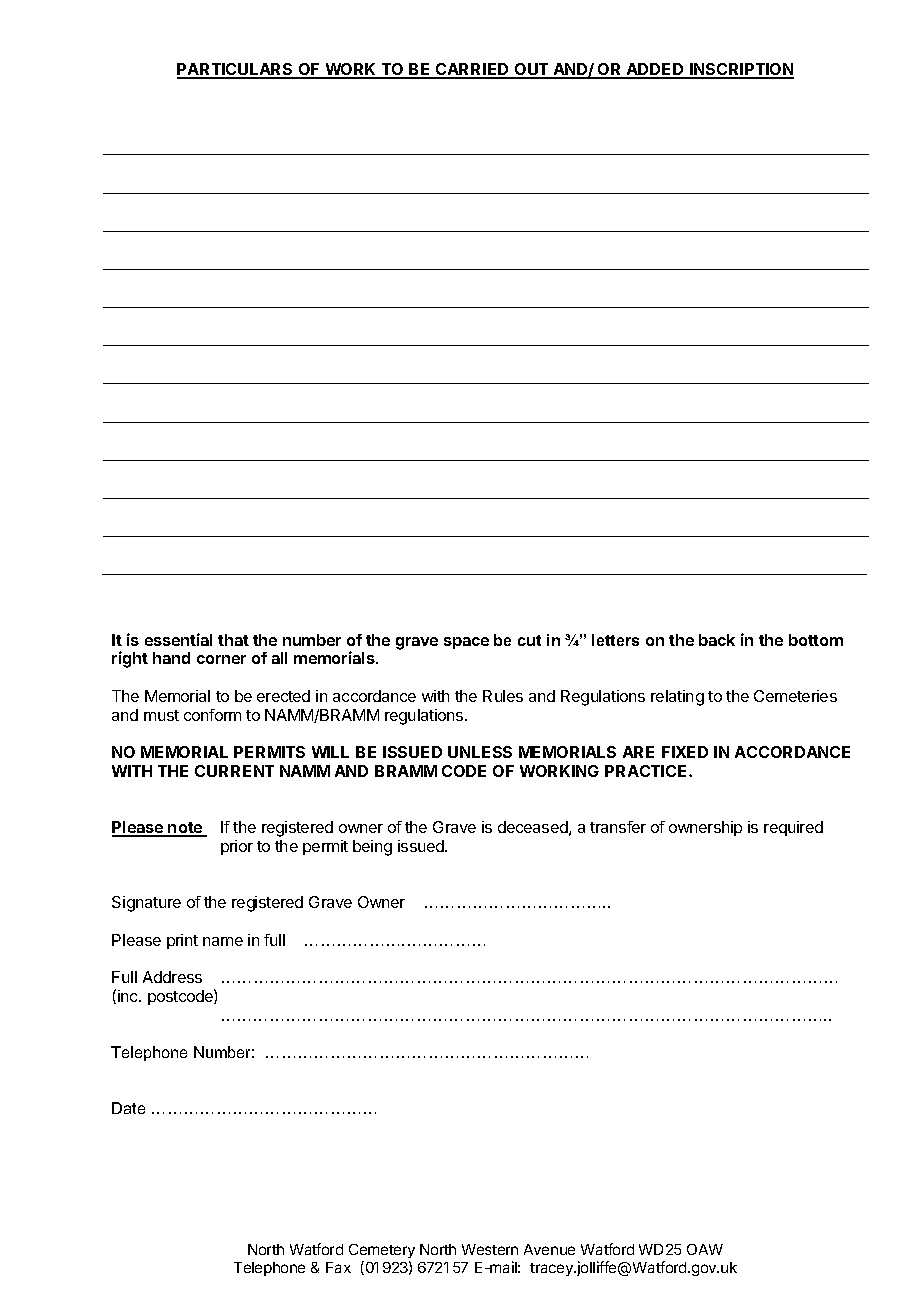 The width and height of the document is (924, 1307). Describe the element at coordinates (236, 70) in the document. I see `PARTICULARS` at that location.
